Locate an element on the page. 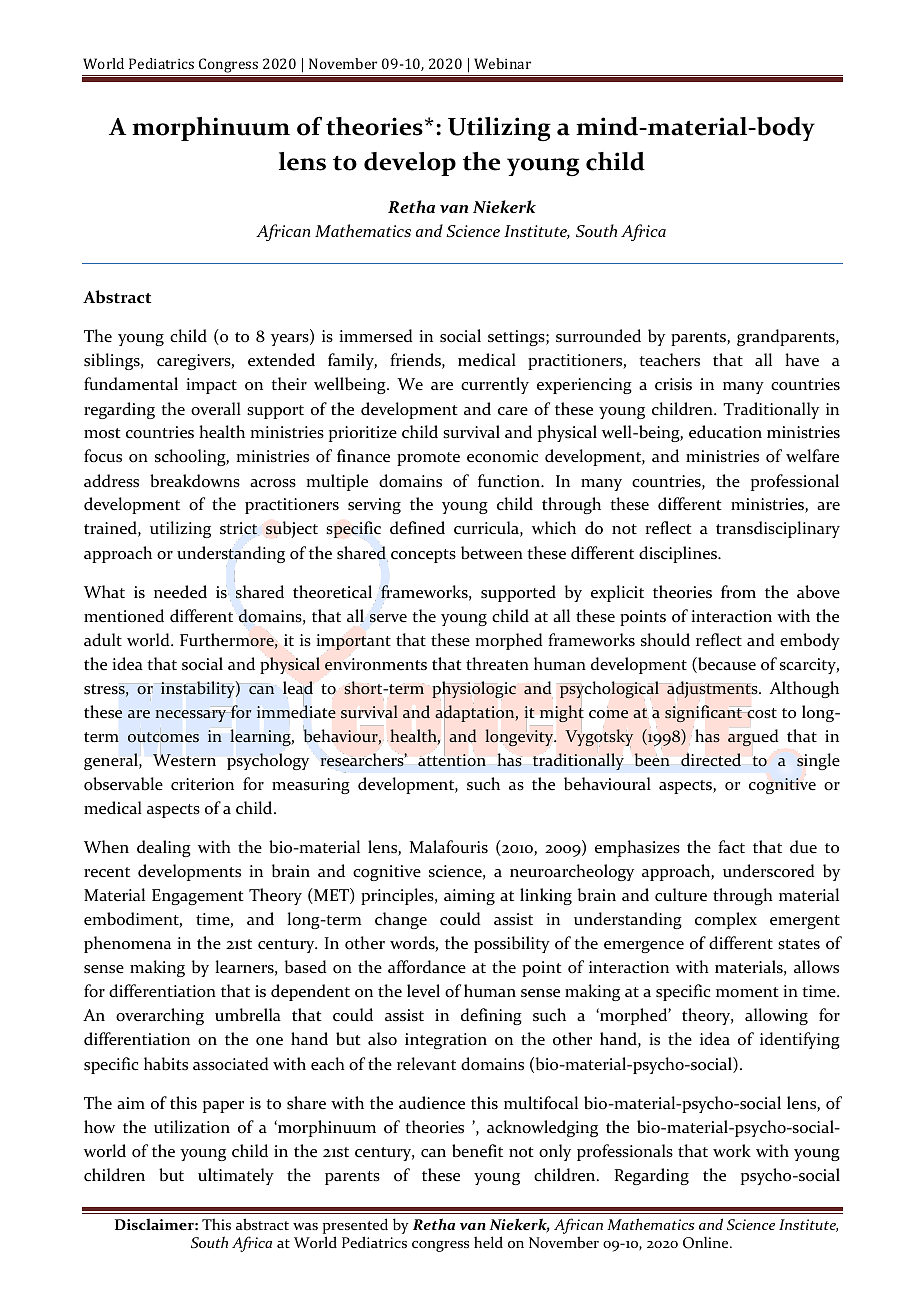  Online is located at coordinates (707, 1243).
